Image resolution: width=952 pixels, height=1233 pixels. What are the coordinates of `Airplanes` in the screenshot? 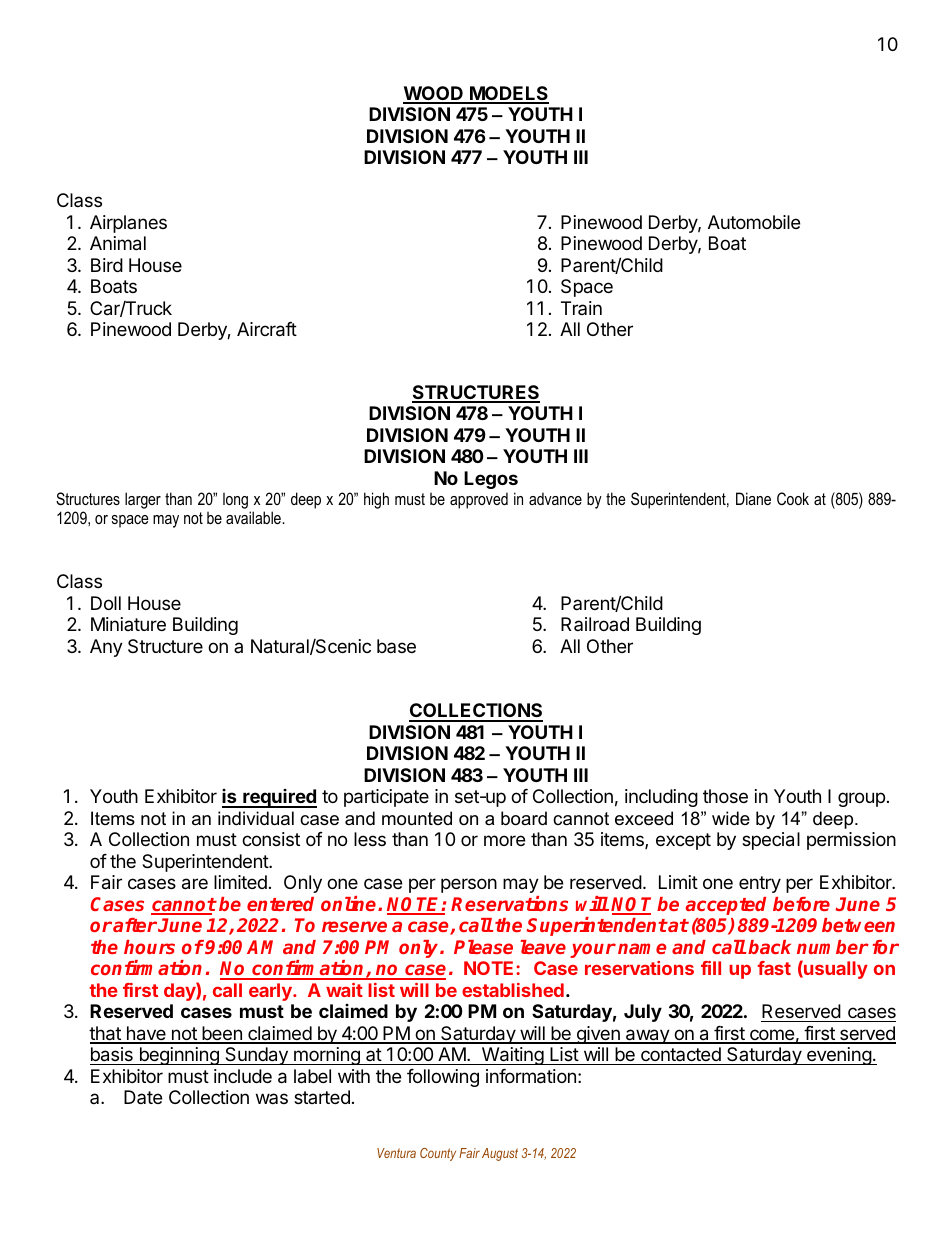 It's located at (128, 224).
